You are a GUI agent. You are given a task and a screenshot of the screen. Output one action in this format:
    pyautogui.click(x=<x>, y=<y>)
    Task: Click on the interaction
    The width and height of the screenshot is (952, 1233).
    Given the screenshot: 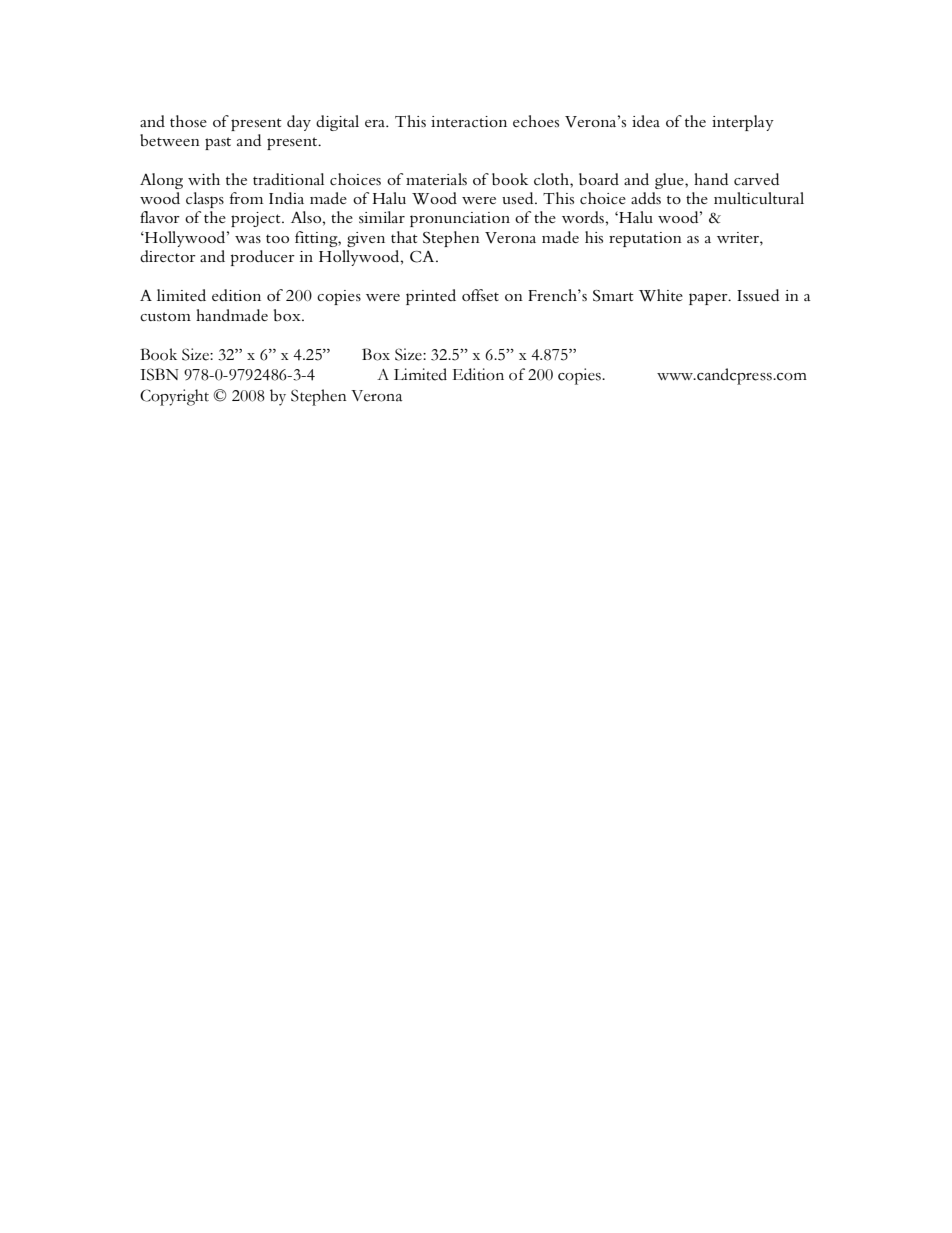 What is the action you would take?
    pyautogui.click(x=469, y=121)
